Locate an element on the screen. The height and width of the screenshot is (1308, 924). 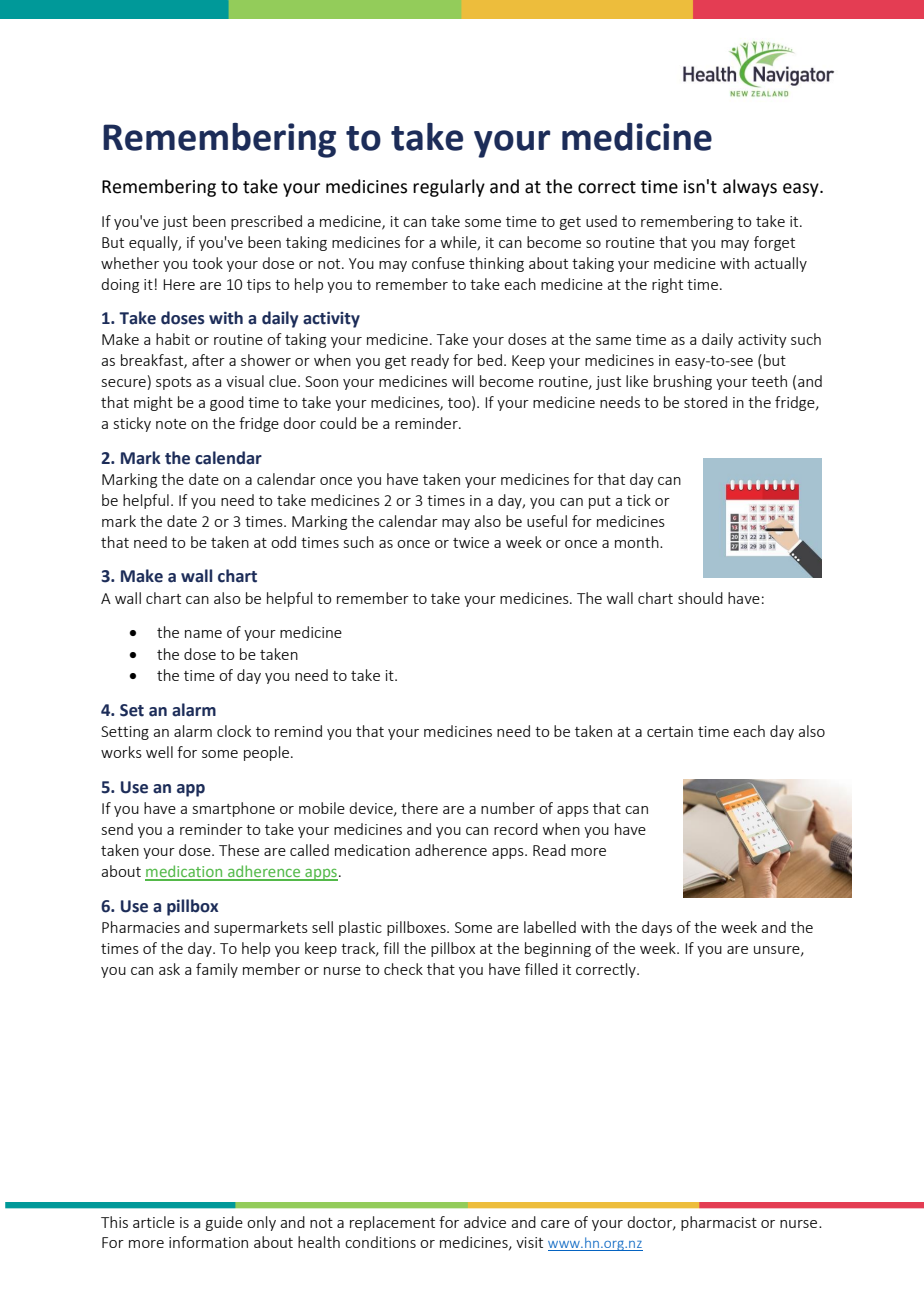
guide is located at coordinates (224, 1223).
